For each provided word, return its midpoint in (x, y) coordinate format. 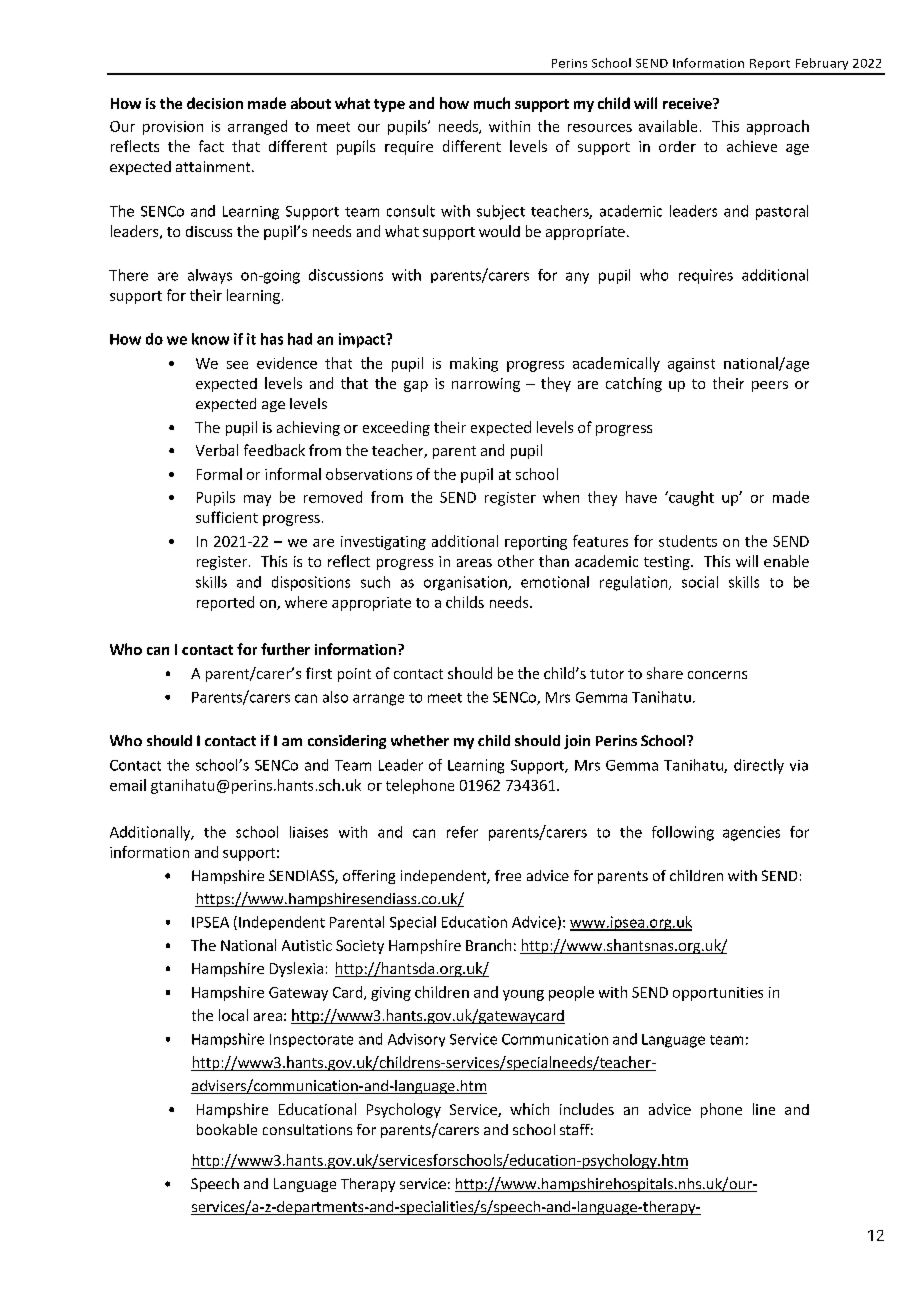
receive (688, 103)
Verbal (217, 450)
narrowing (486, 385)
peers (770, 386)
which (529, 1109)
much (492, 103)
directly (759, 766)
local (233, 1015)
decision (215, 103)
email (128, 785)
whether (420, 740)
